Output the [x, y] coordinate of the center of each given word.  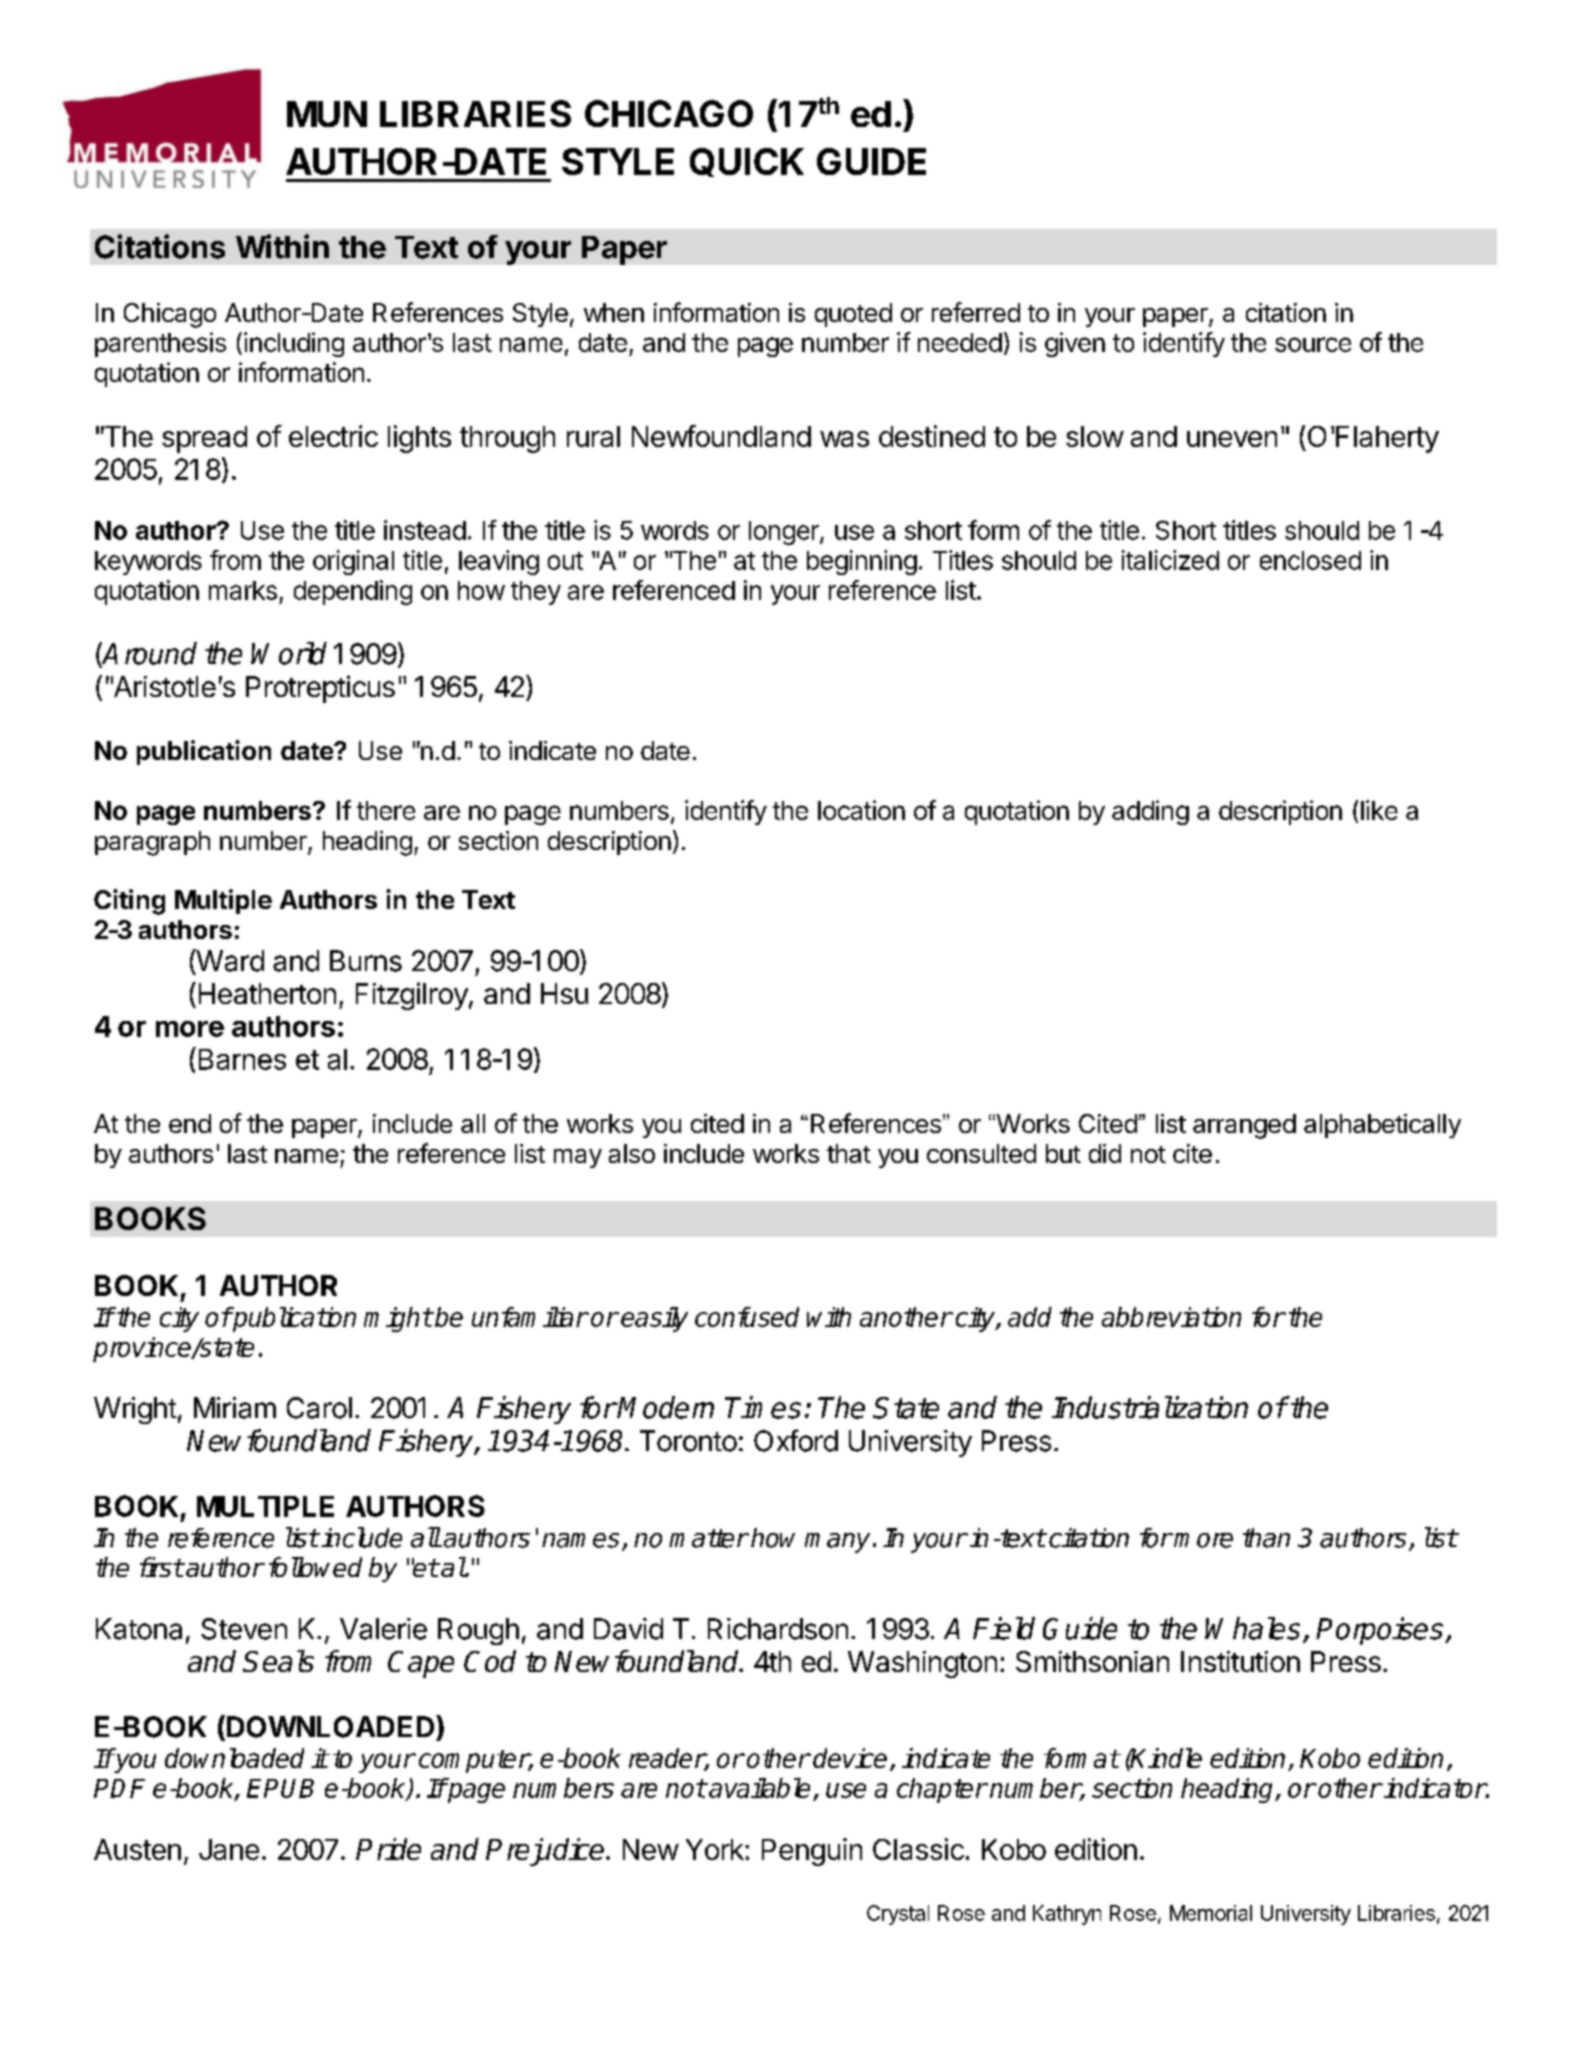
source [1313, 344]
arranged [1244, 1126]
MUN [327, 114]
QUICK [747, 162]
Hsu [564, 993]
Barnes [242, 1059]
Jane [229, 1849]
